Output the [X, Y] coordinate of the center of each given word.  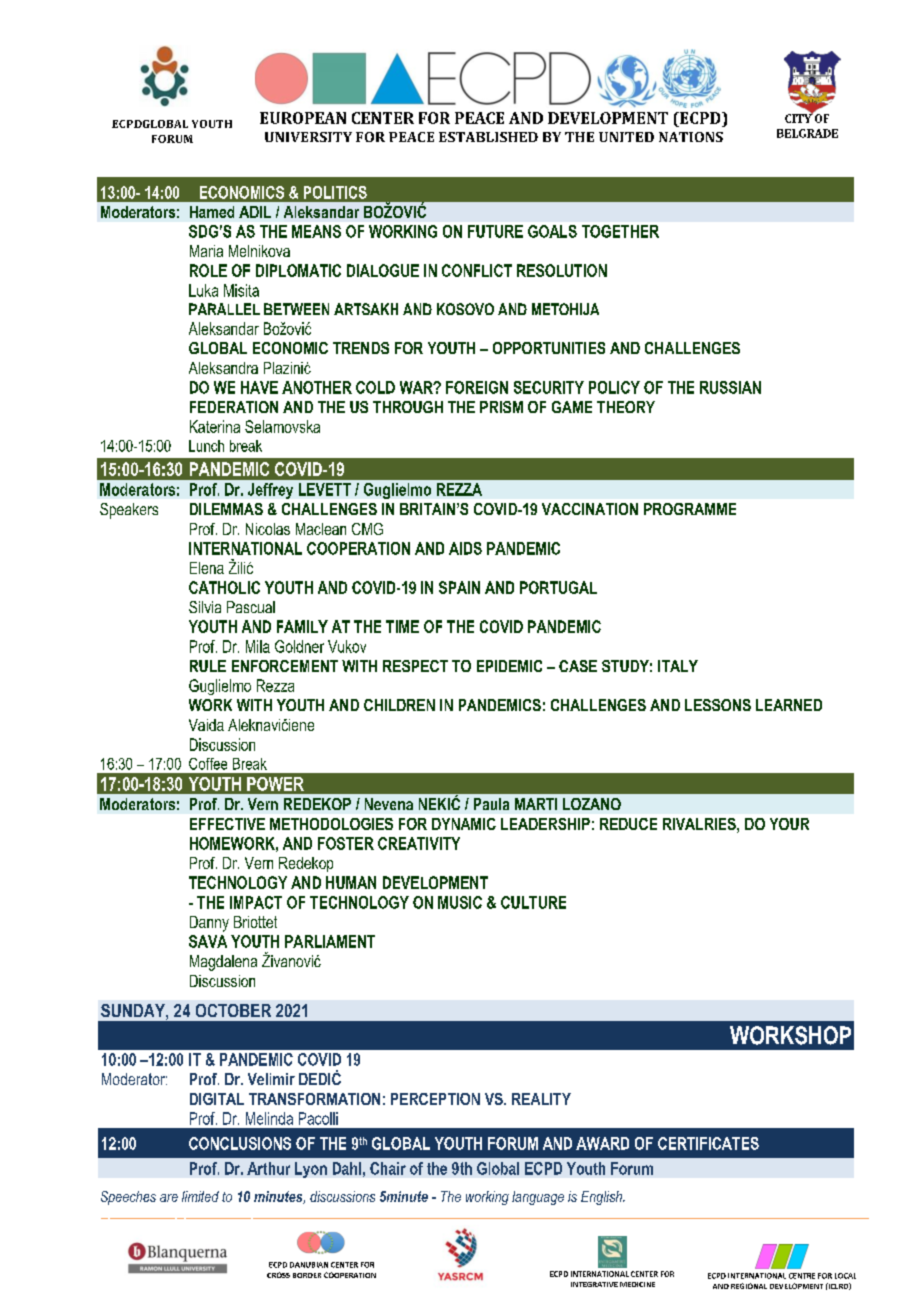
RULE [208, 666]
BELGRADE [807, 133]
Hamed [212, 212]
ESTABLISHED [488, 137]
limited [200, 1196]
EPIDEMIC [509, 666]
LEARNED [789, 705]
